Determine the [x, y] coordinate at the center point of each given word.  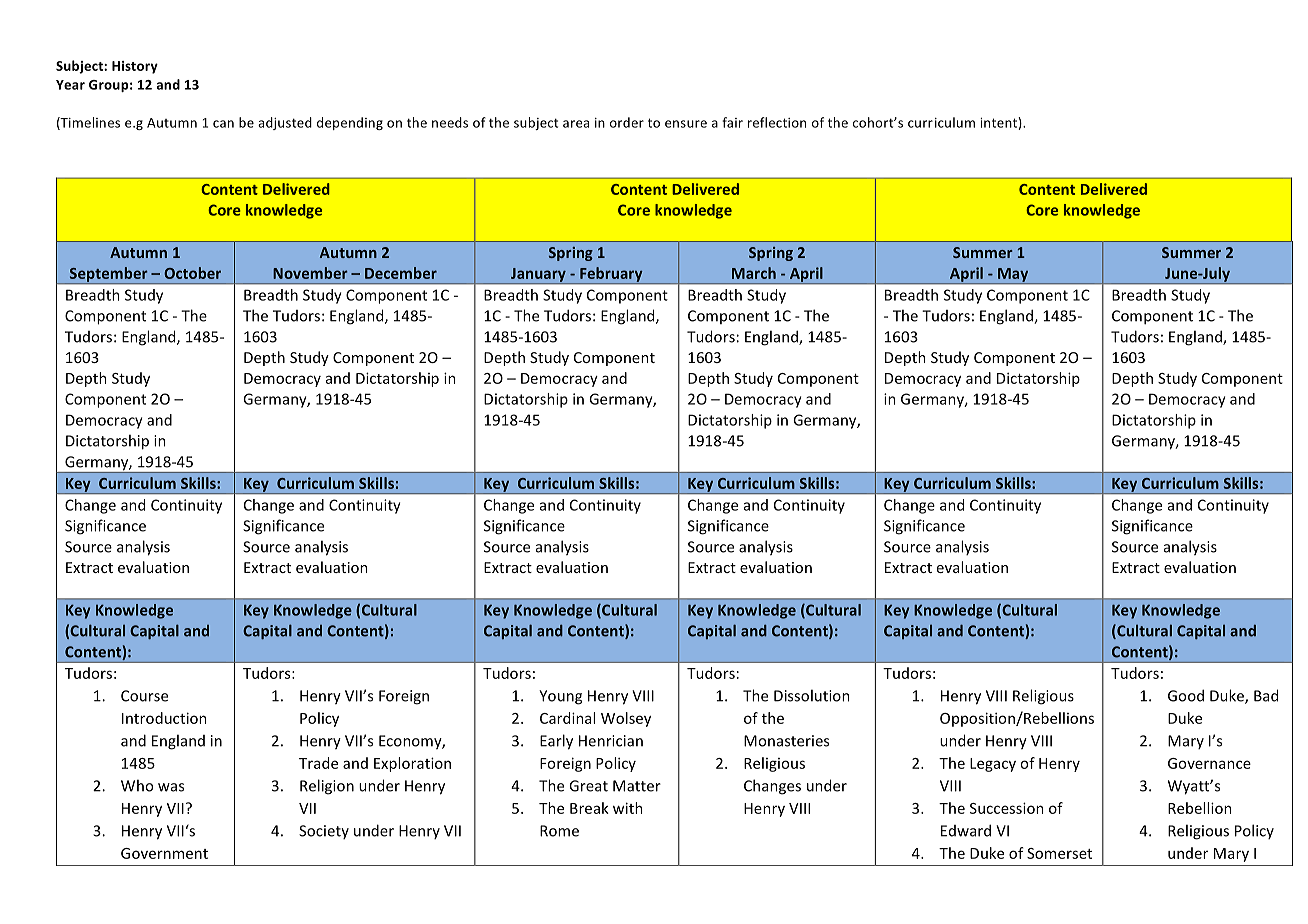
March [754, 273]
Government [164, 853]
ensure [686, 124]
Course [144, 696]
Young [560, 697]
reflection [777, 122]
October [192, 273]
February [611, 275]
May [1013, 276]
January [538, 276]
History [135, 67]
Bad [1266, 695]
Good [1186, 695]
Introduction [164, 718]
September [108, 275]
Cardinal [567, 718]
